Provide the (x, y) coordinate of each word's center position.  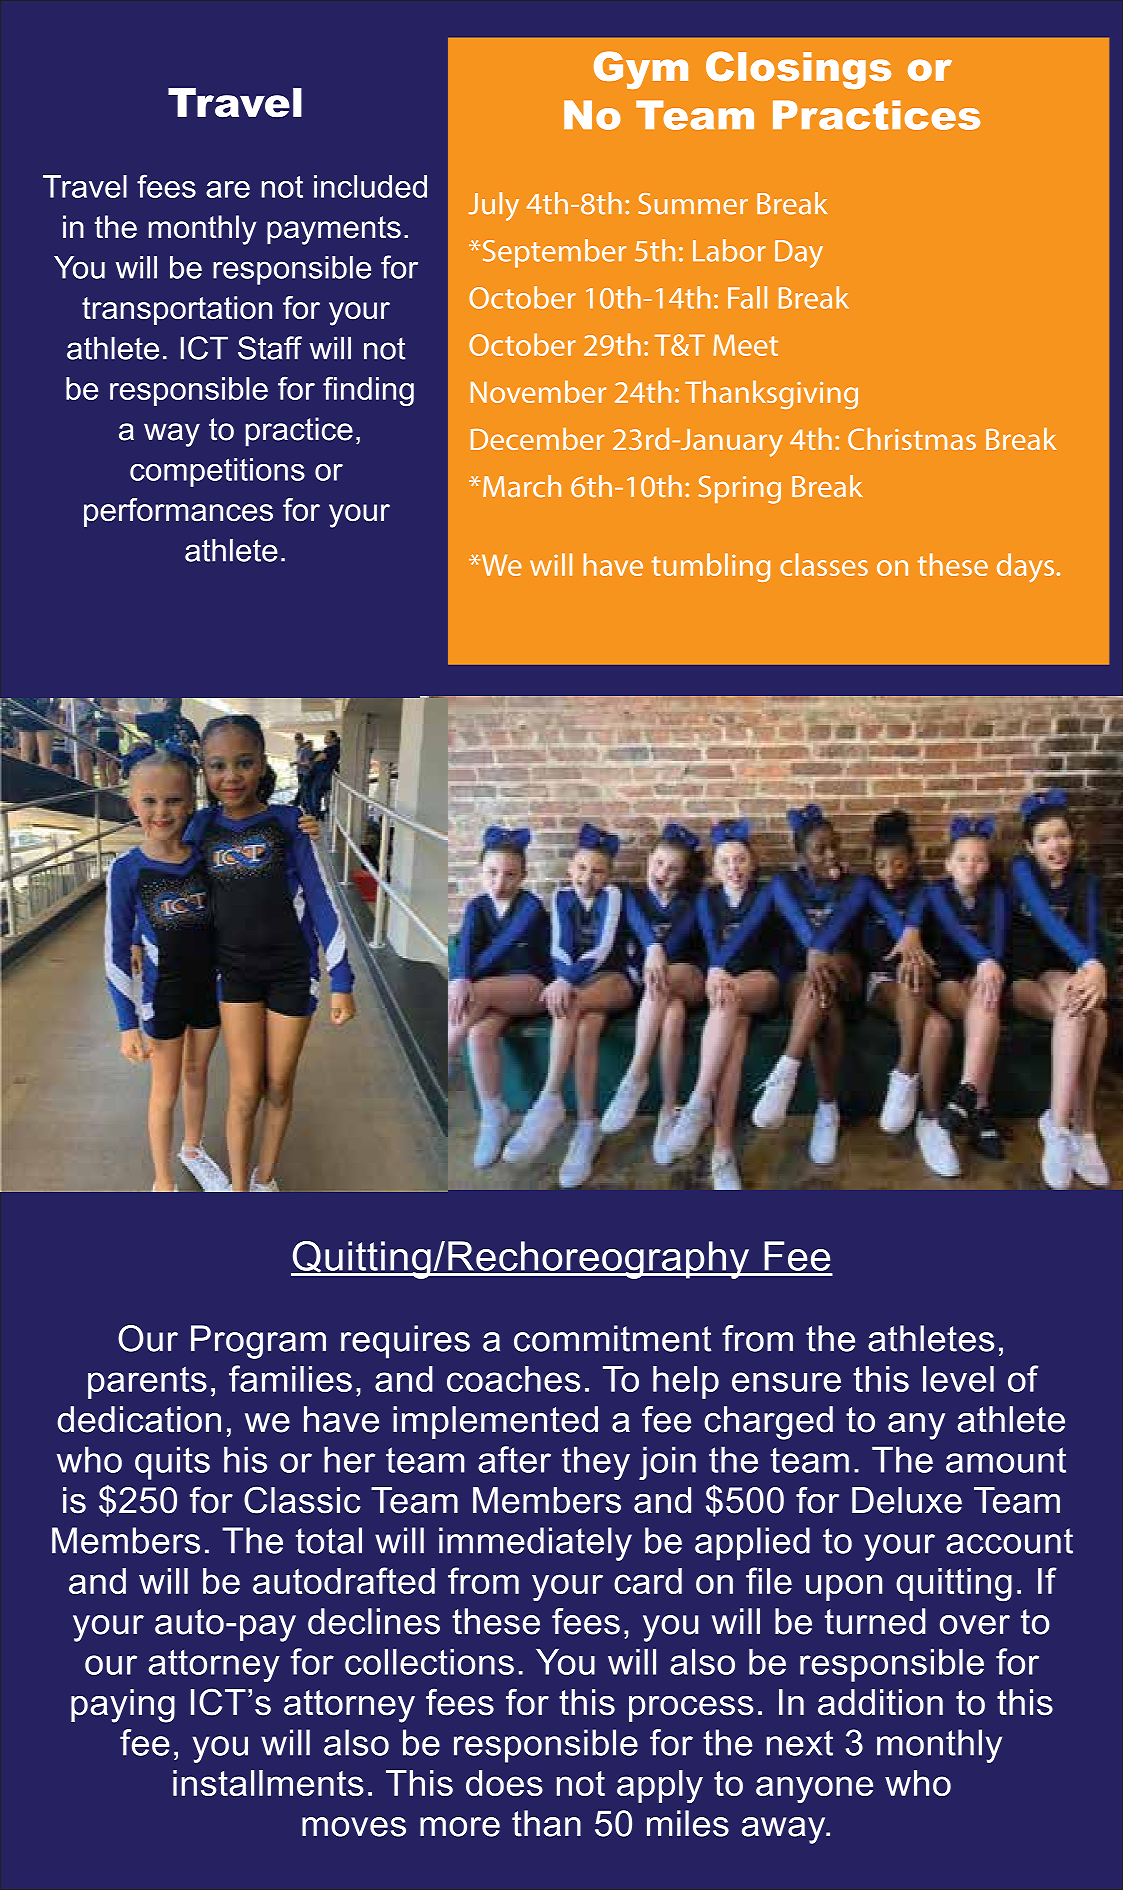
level (958, 1379)
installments (268, 1783)
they (596, 1463)
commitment (612, 1338)
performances (178, 512)
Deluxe (907, 1500)
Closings (798, 70)
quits (172, 1463)
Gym (641, 70)
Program (258, 1342)
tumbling (710, 567)
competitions (217, 472)
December (538, 439)
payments (334, 230)
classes (824, 564)
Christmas (912, 439)
